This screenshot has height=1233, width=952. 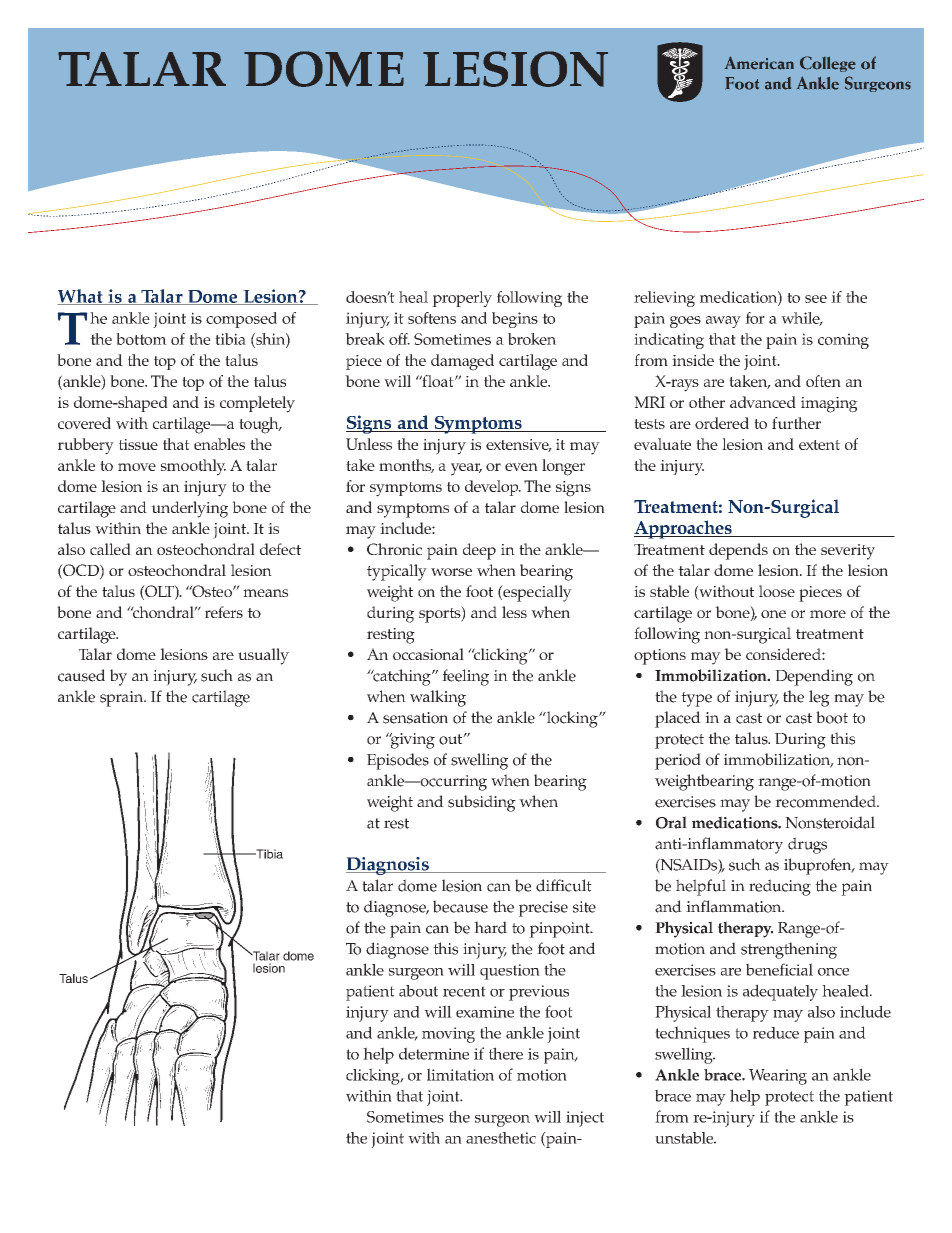 What do you see at coordinates (434, 1053) in the screenshot?
I see `determine` at bounding box center [434, 1053].
